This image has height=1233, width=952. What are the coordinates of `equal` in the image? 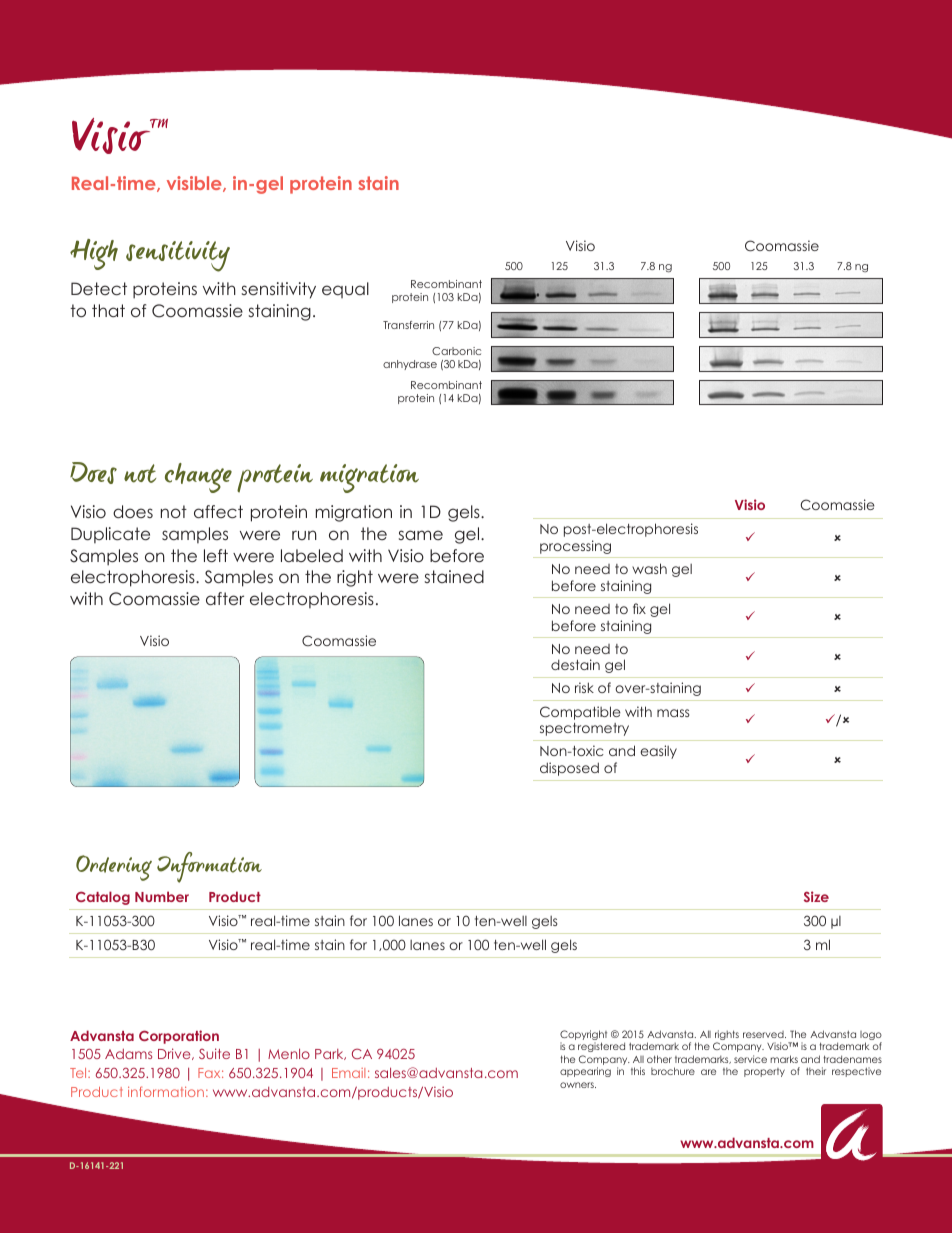 It's located at (345, 290).
